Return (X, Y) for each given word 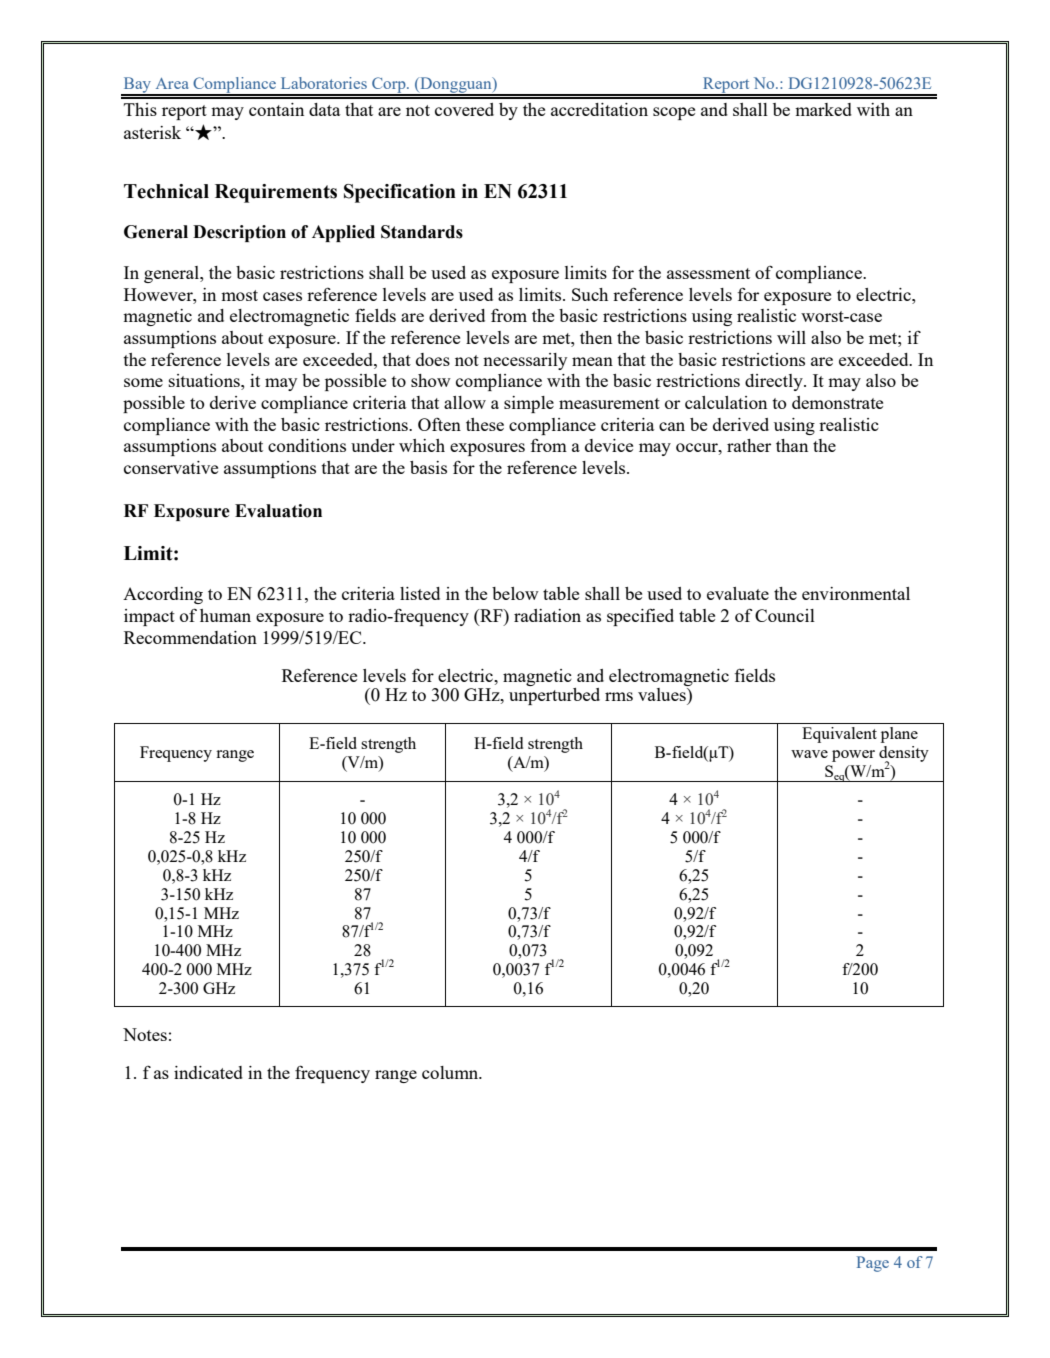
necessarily (525, 361)
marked (823, 109)
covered (464, 109)
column (451, 1072)
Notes (145, 1034)
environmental (856, 593)
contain (276, 109)
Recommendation (190, 637)
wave (809, 754)
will (791, 337)
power (853, 756)
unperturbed (554, 695)
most (239, 295)
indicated (208, 1072)
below (515, 593)
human (225, 615)
